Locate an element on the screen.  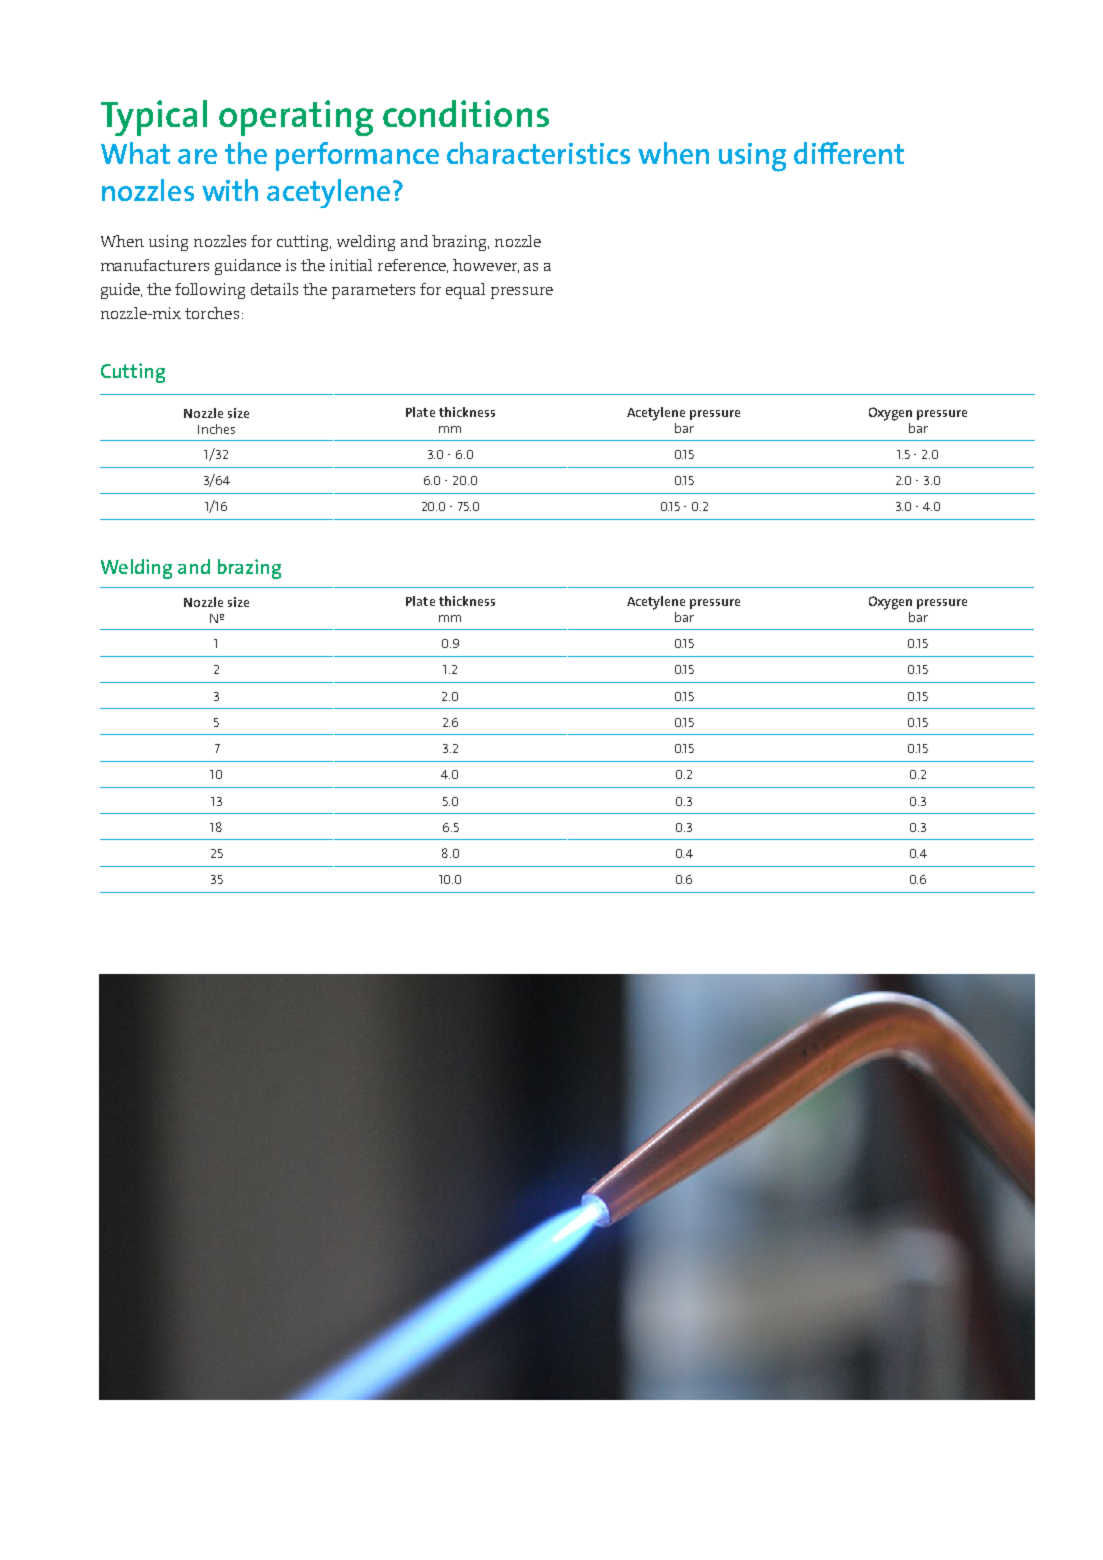
conditions is located at coordinates (466, 113).
